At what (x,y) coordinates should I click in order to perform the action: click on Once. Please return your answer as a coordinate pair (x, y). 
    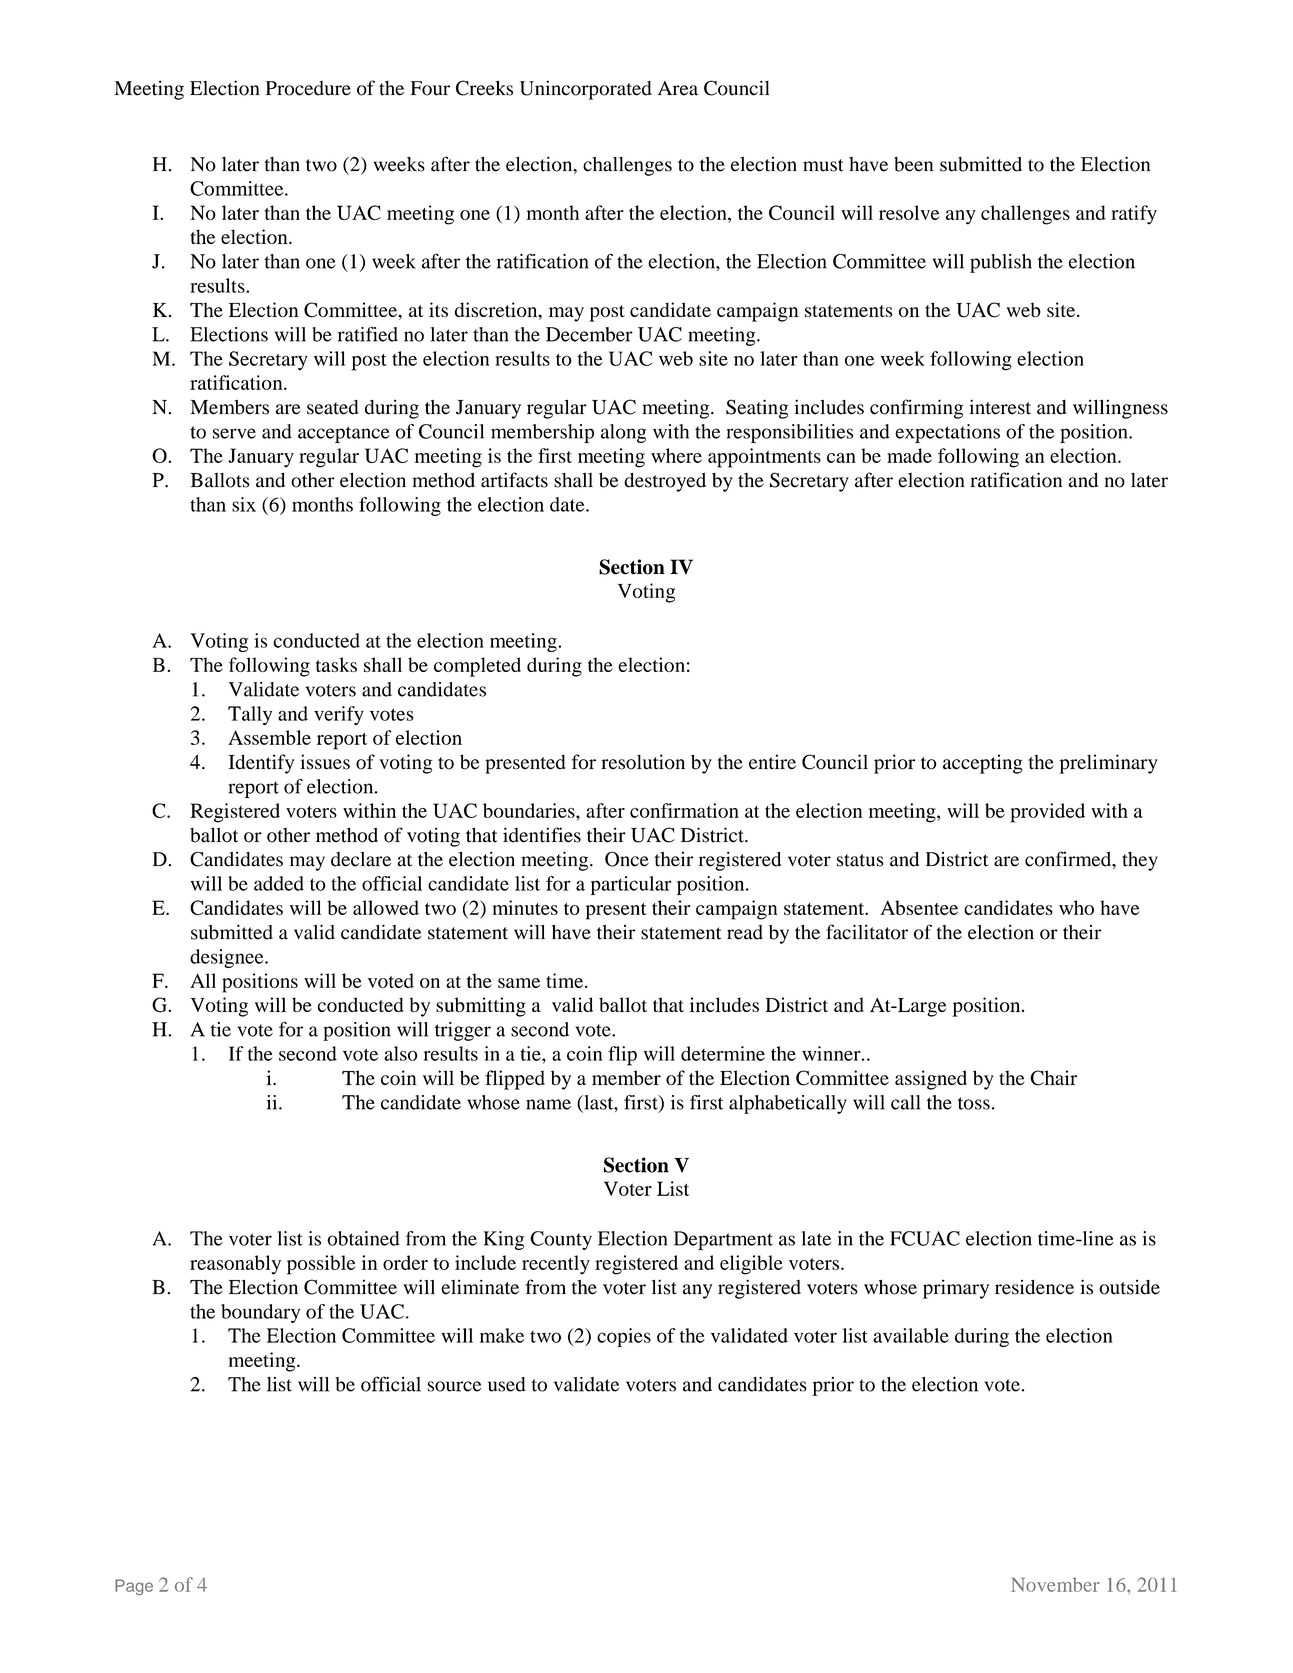
    Looking at the image, I should click on (627, 859).
